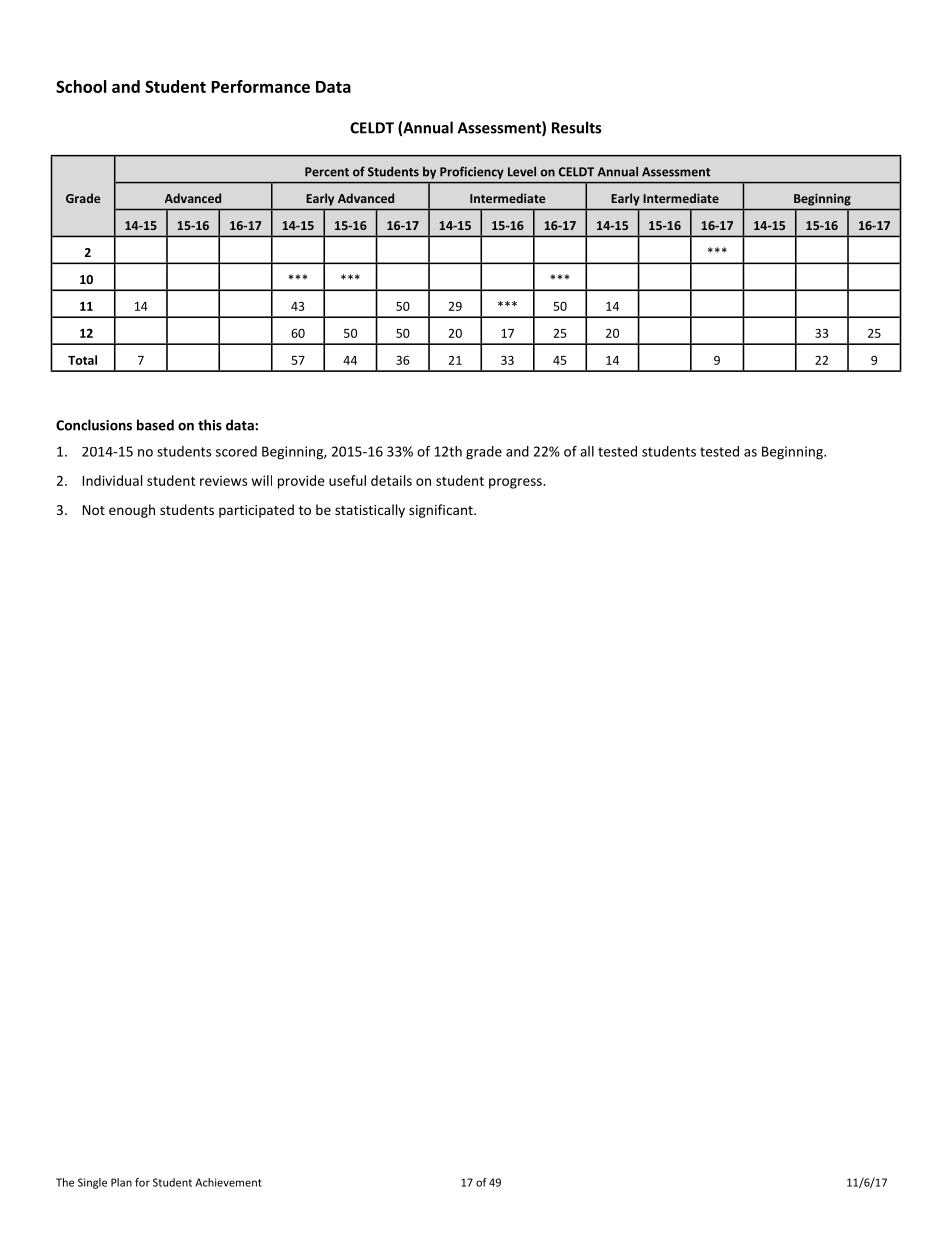  Describe the element at coordinates (370, 511) in the document. I see `statistically` at that location.
